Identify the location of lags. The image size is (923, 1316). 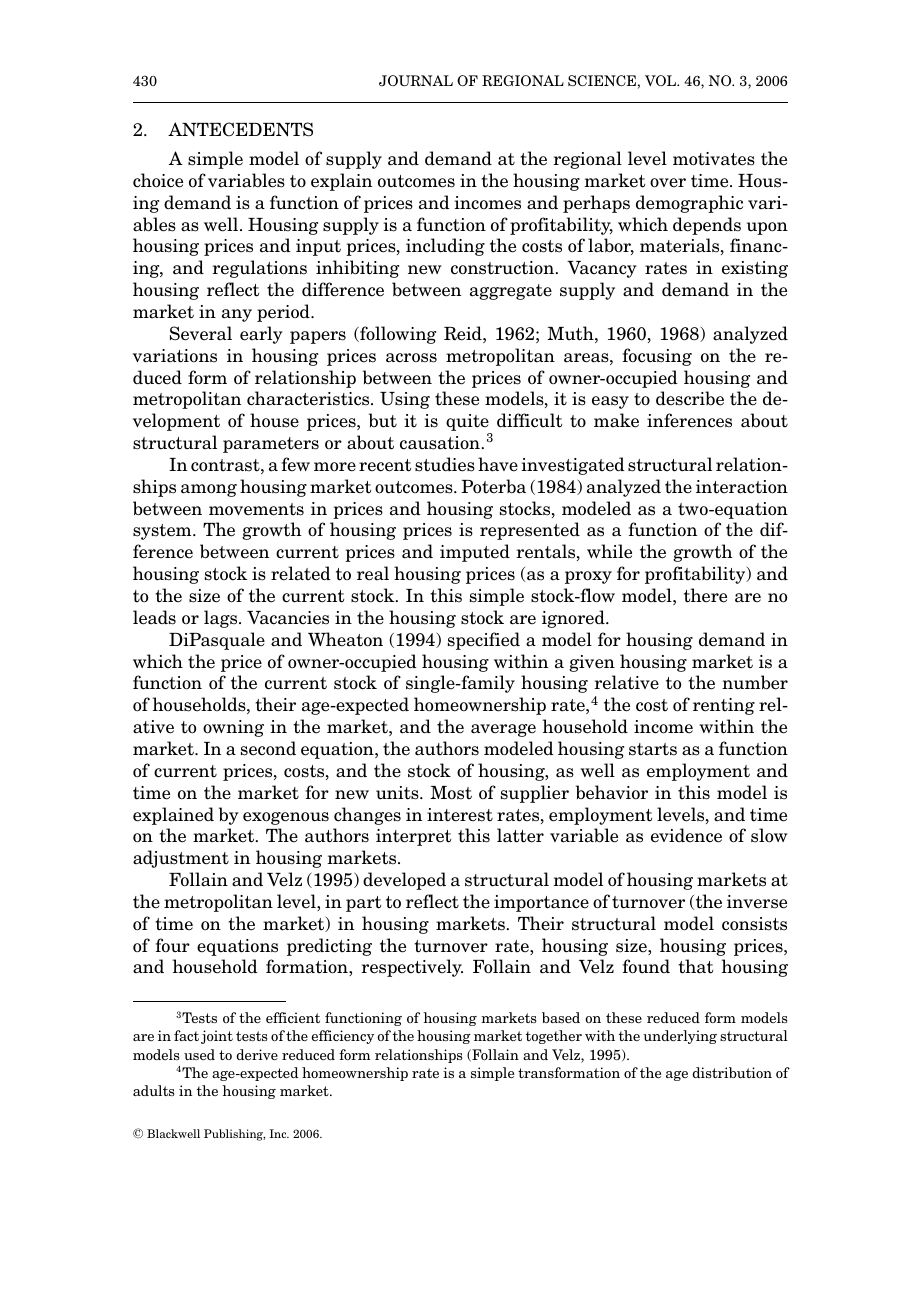
(222, 619).
